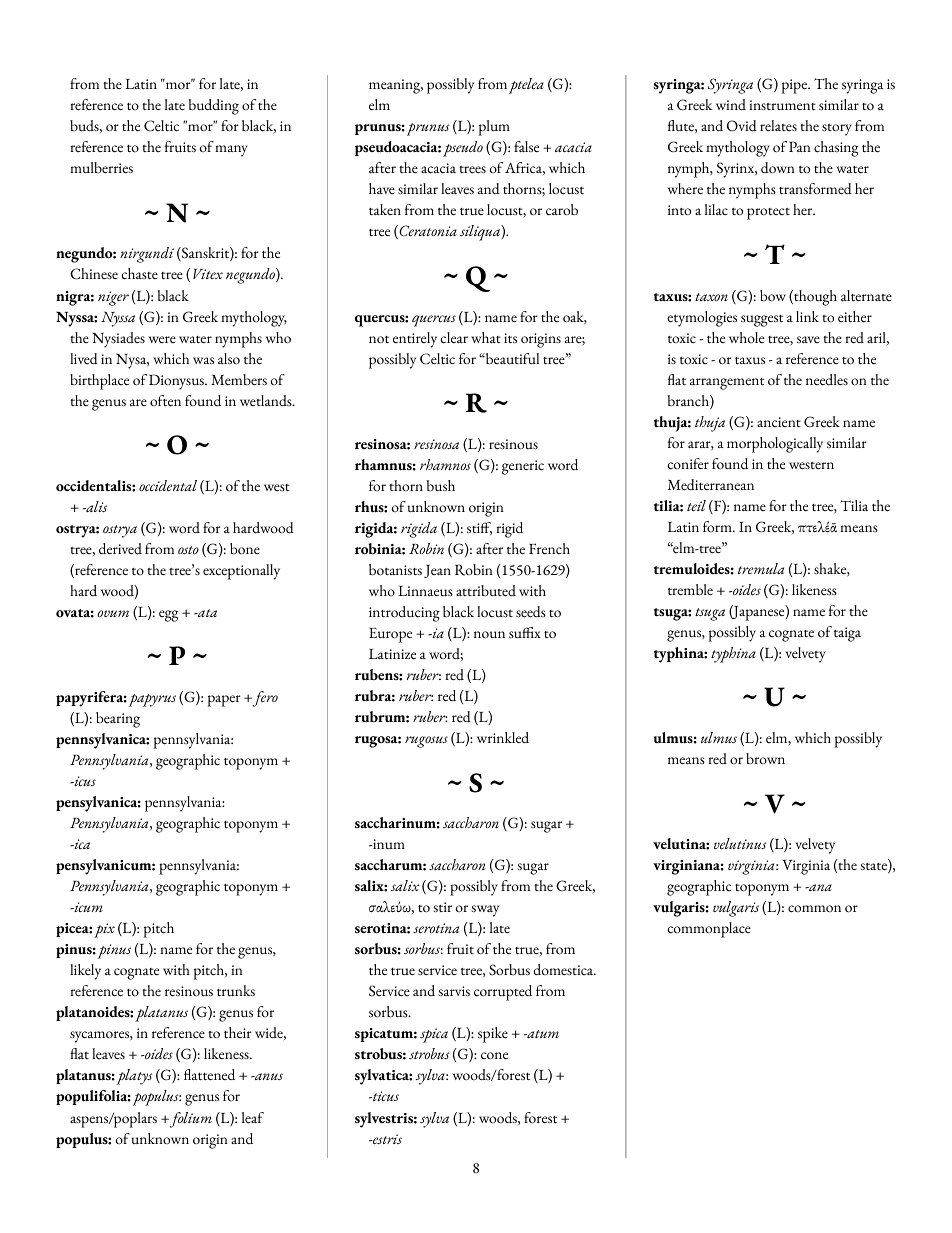  Describe the element at coordinates (847, 634) in the document. I see `taiga` at that location.
